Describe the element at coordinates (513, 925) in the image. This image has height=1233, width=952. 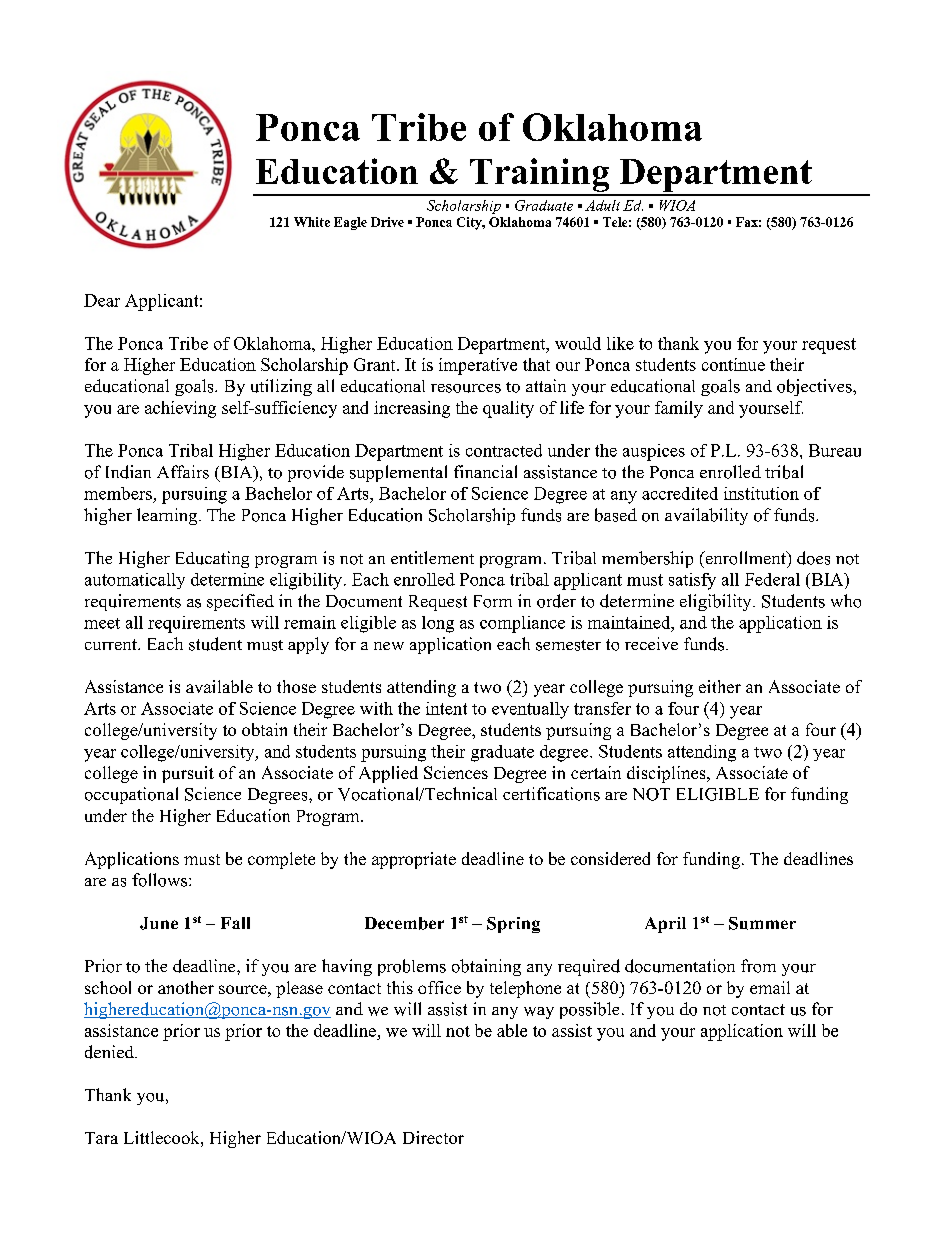
I see `Spring` at that location.
